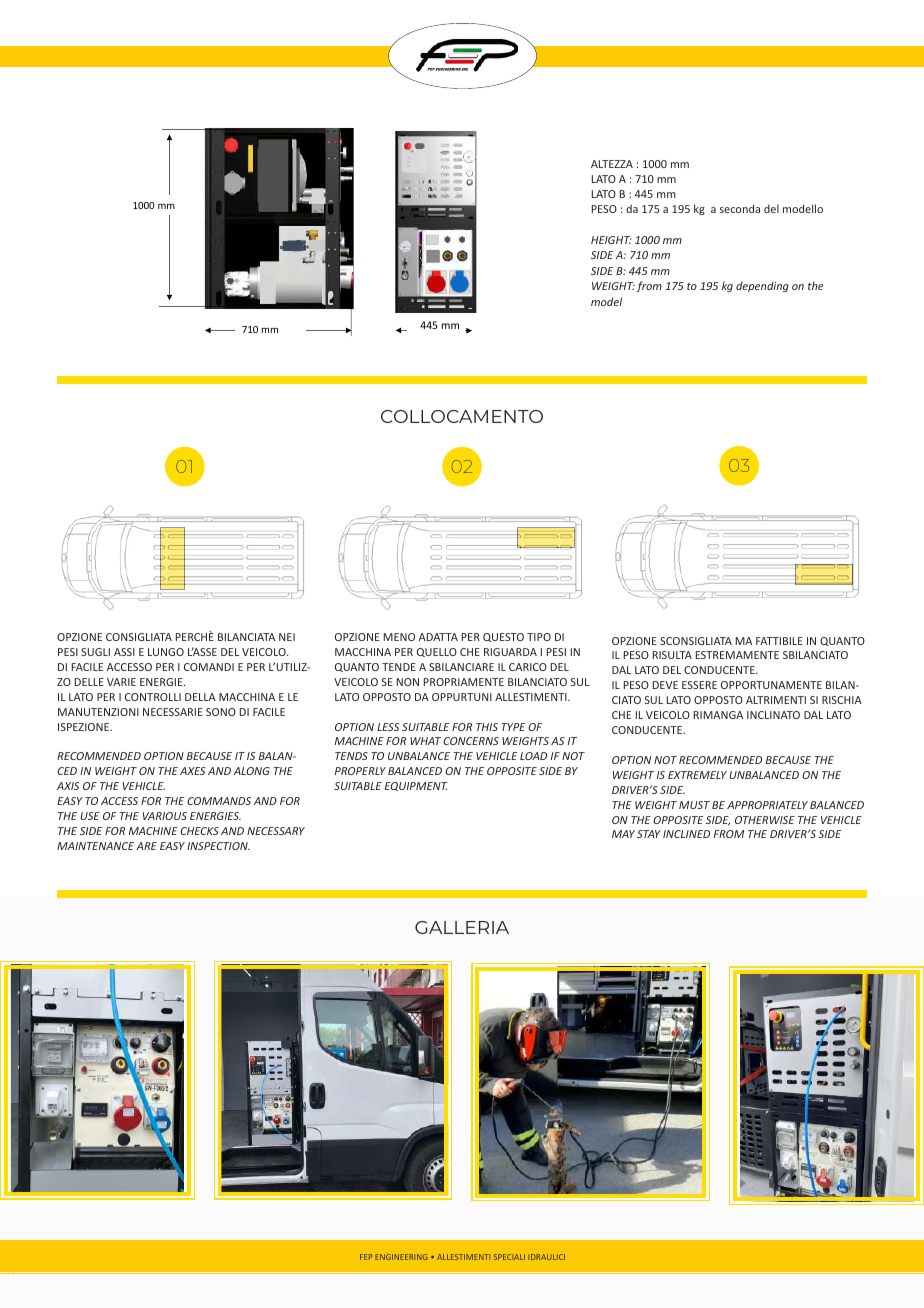 The height and width of the screenshot is (1308, 924). Describe the element at coordinates (503, 637) in the screenshot. I see `QUESTO` at that location.
